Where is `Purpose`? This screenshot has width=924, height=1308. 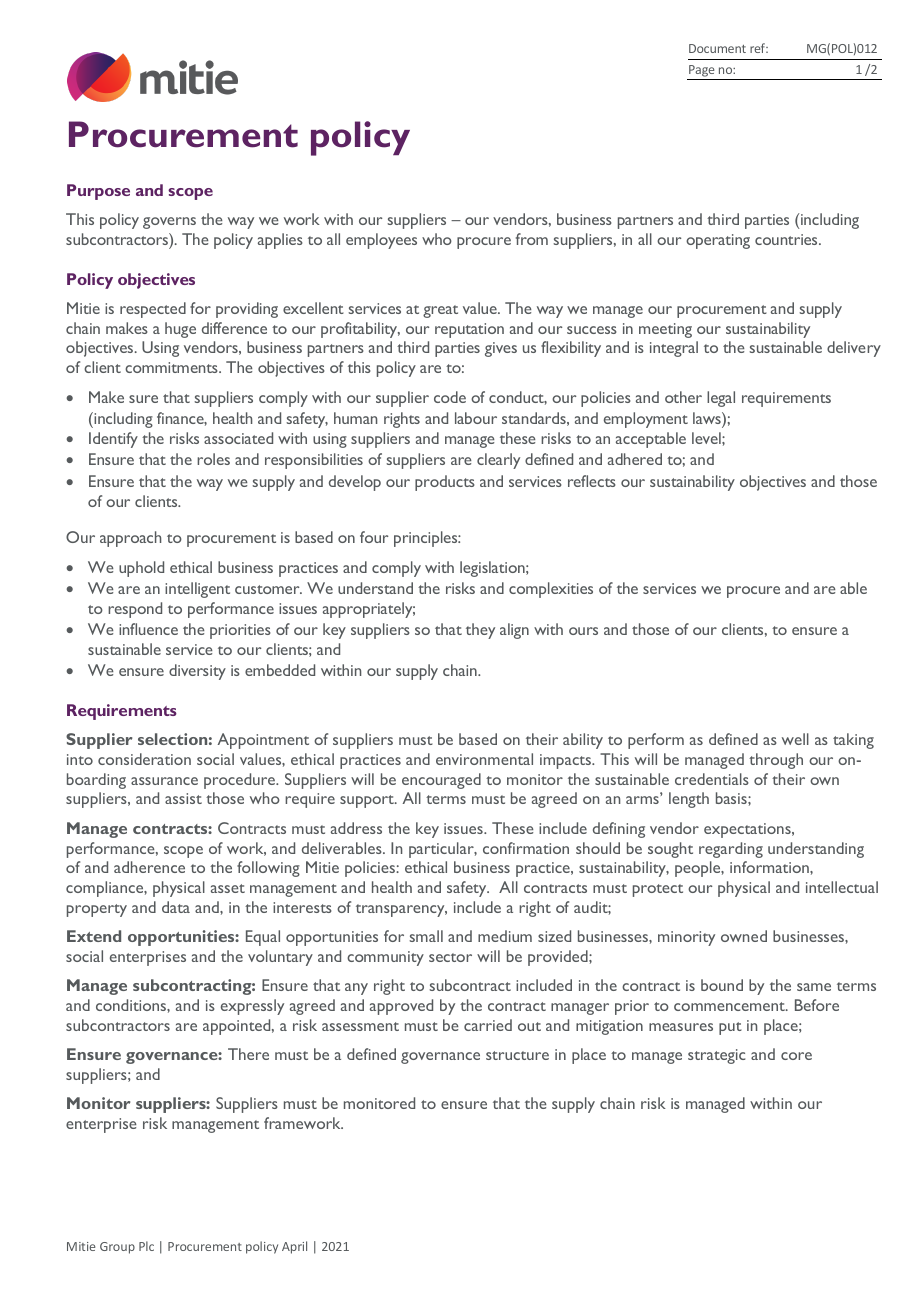
Purpose is located at coordinates (98, 192).
